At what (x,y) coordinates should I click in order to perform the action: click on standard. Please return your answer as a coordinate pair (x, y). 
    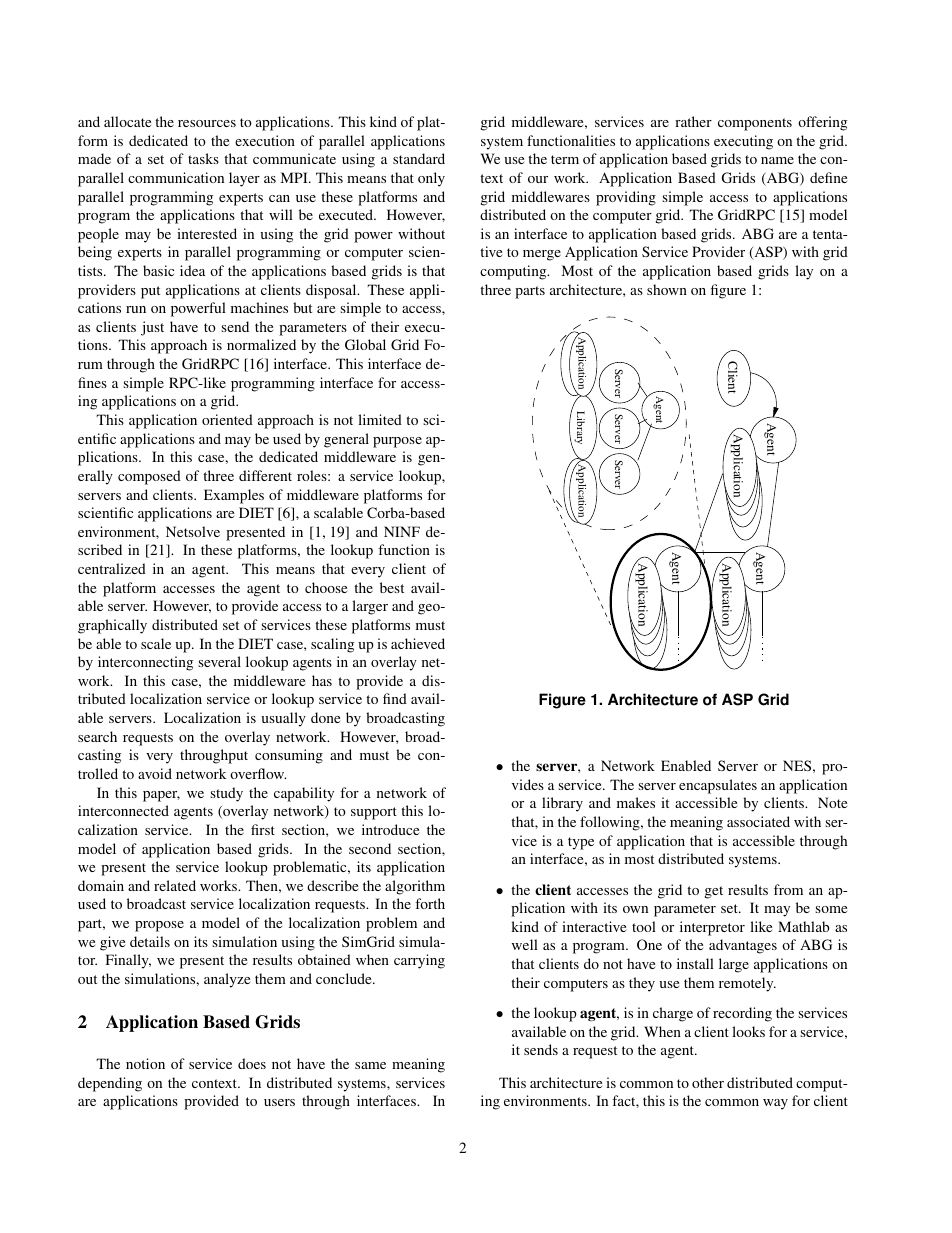
    Looking at the image, I should click on (419, 158).
